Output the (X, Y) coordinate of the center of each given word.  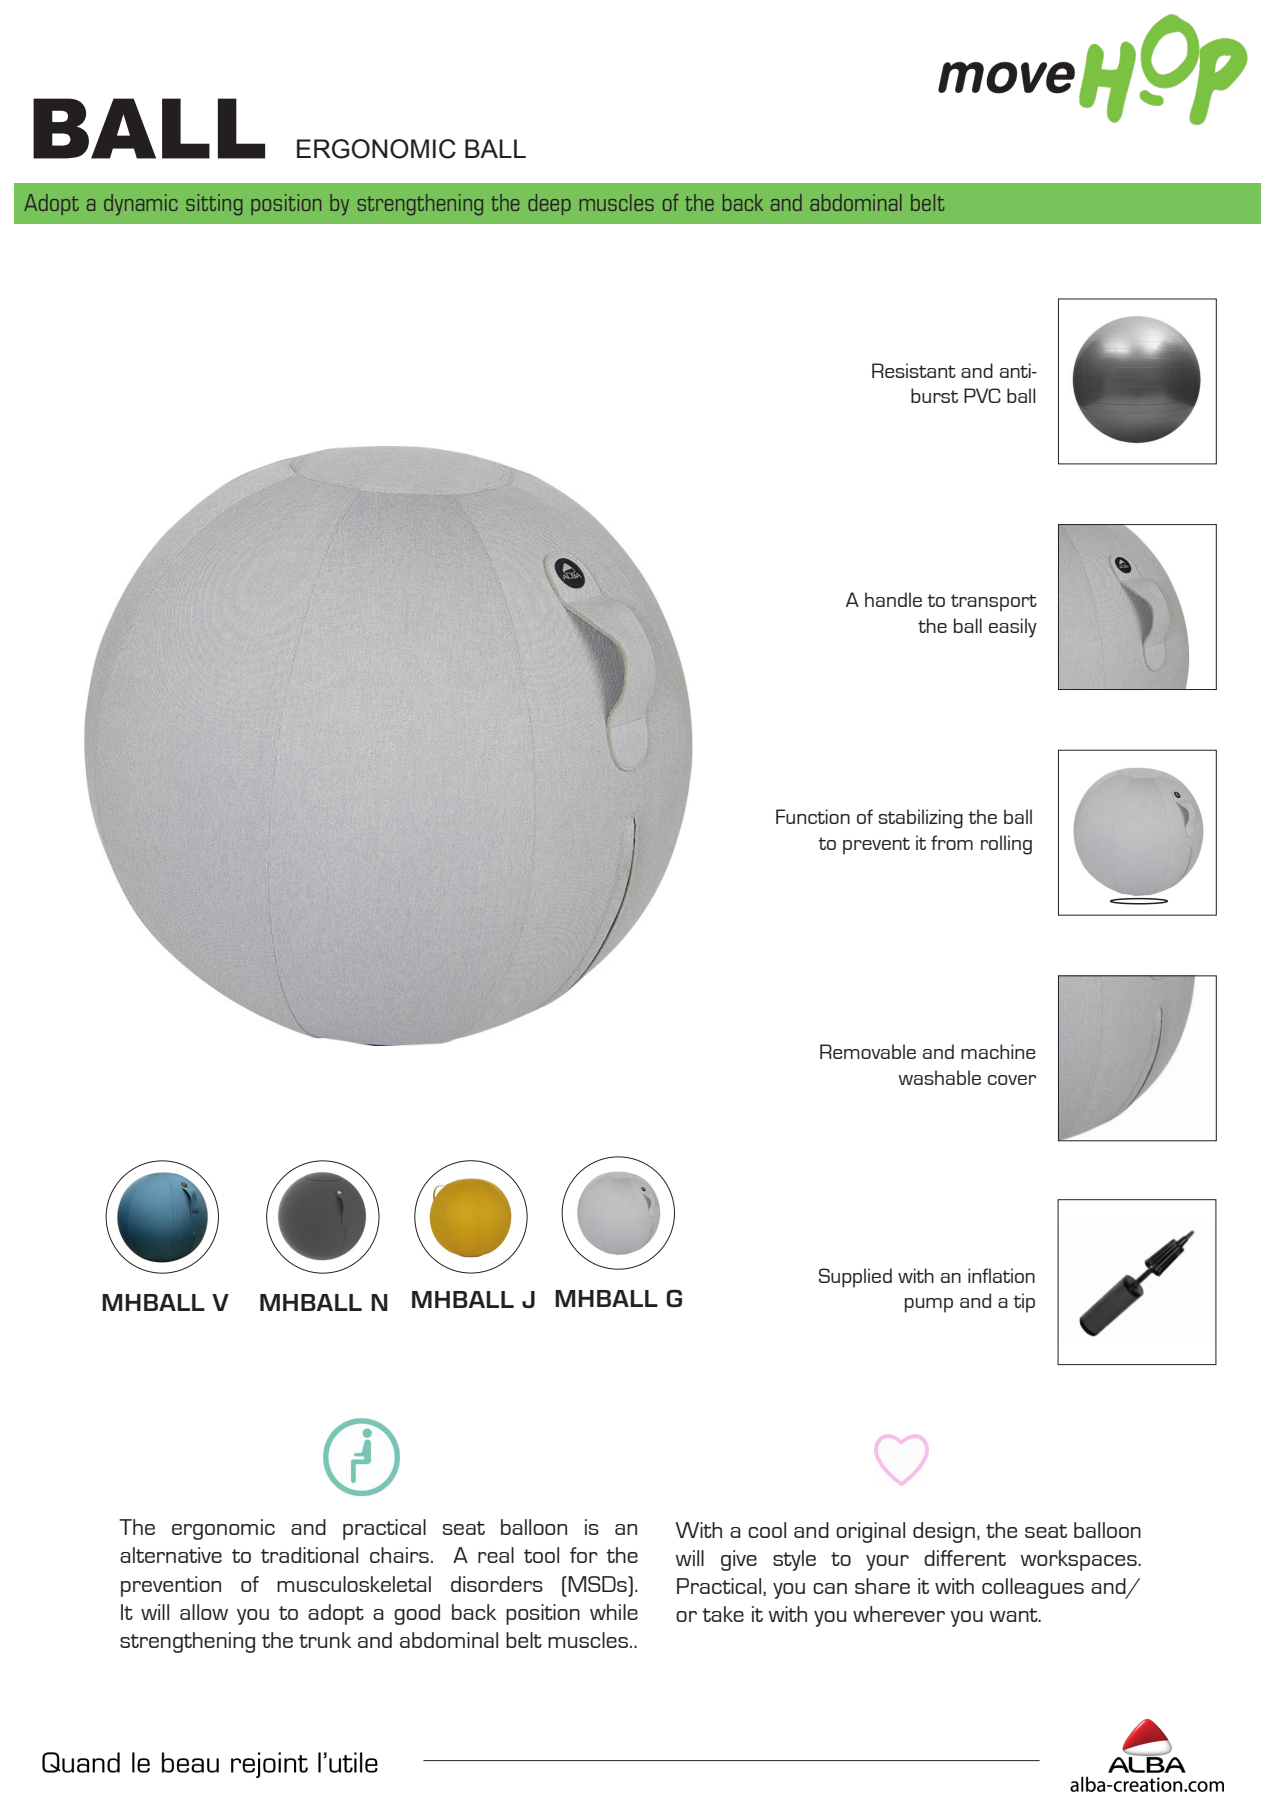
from (952, 842)
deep (549, 204)
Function (813, 816)
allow (204, 1612)
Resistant (914, 370)
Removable (868, 1051)
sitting (214, 204)
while (614, 1612)
